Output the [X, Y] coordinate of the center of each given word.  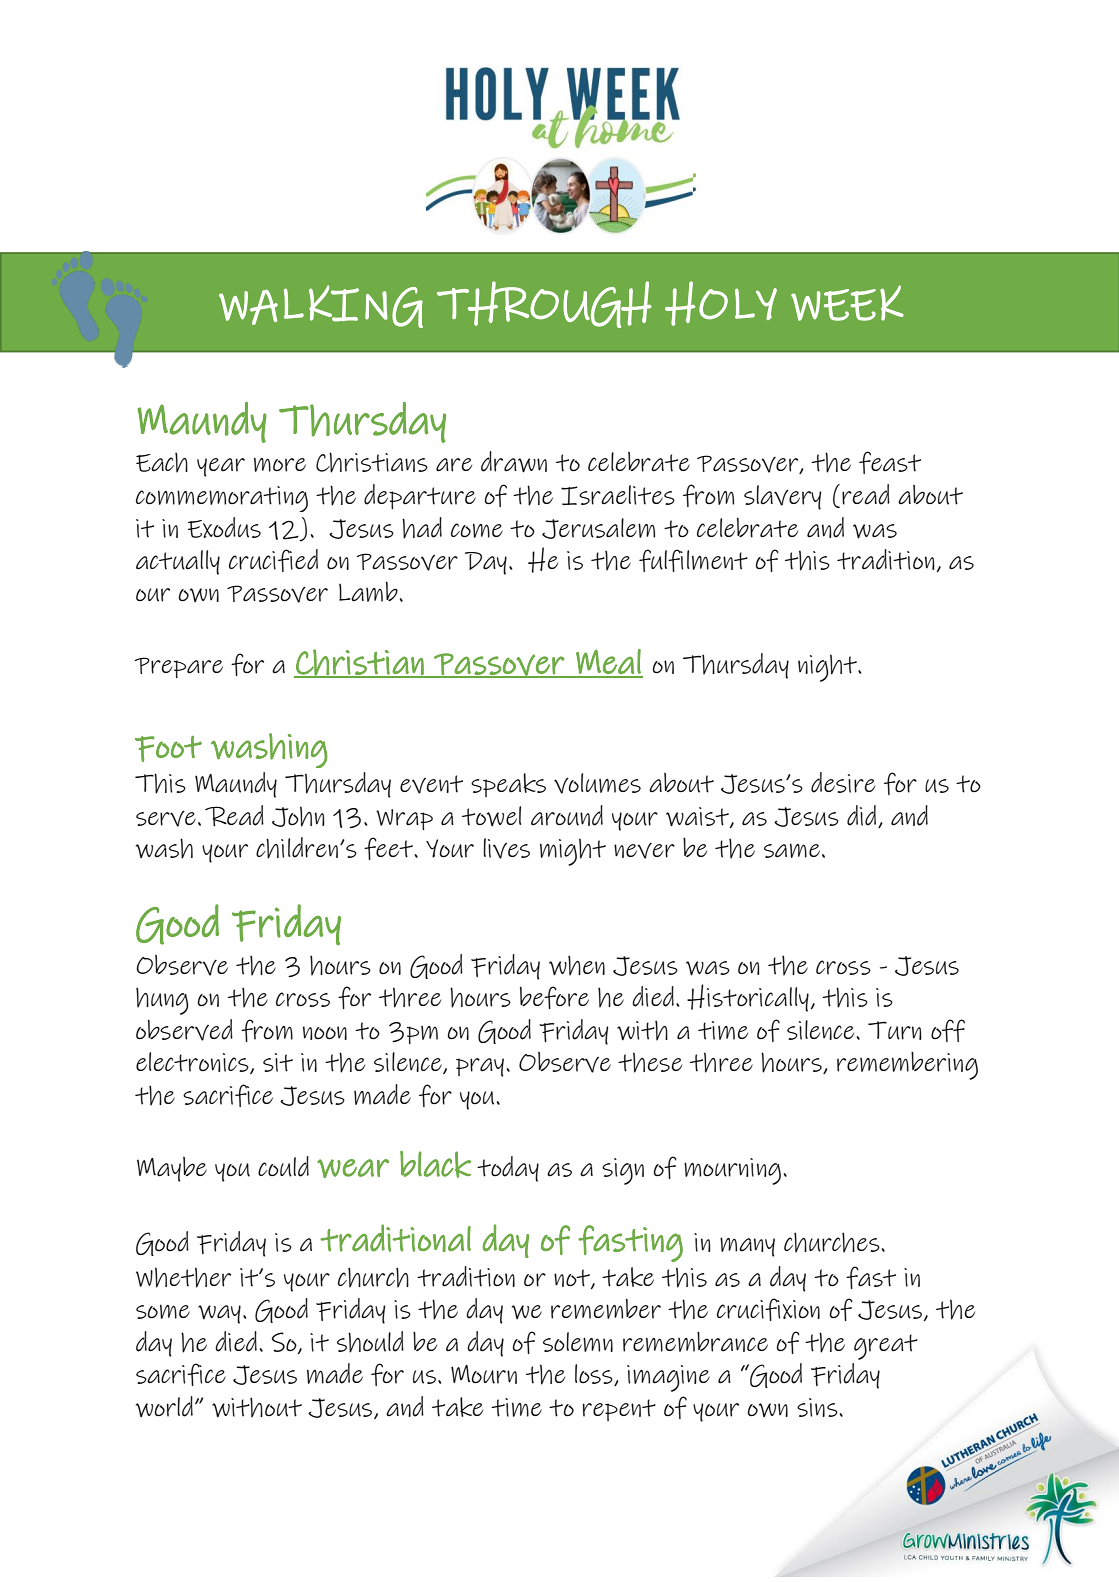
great [886, 1347]
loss [595, 1375]
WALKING [321, 306]
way [219, 1314]
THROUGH [544, 304]
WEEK [847, 303]
